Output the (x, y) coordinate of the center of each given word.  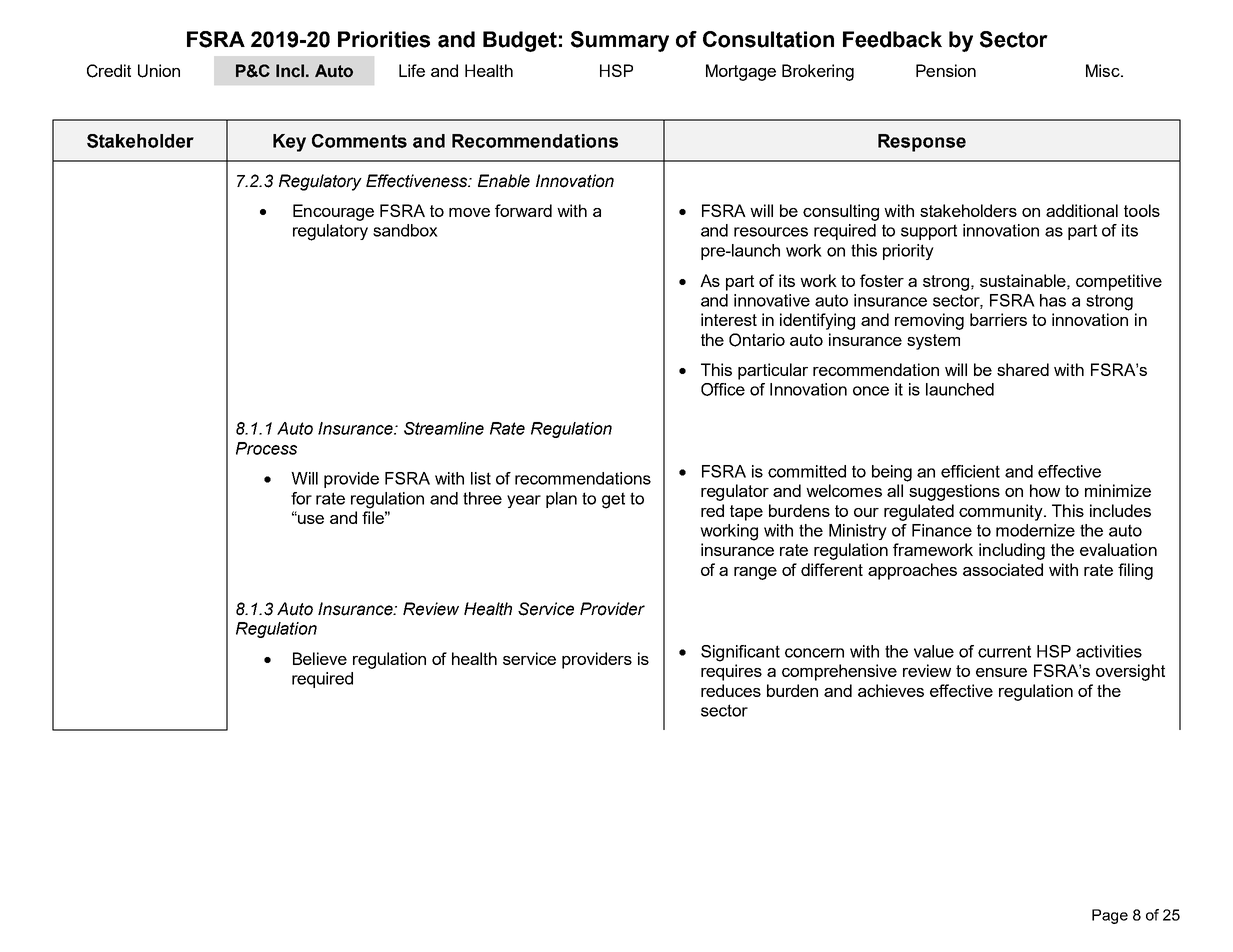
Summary (620, 41)
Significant (740, 653)
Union (159, 71)
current (1004, 651)
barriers (998, 319)
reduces (731, 690)
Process (266, 448)
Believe (320, 658)
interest (729, 319)
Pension (946, 70)
